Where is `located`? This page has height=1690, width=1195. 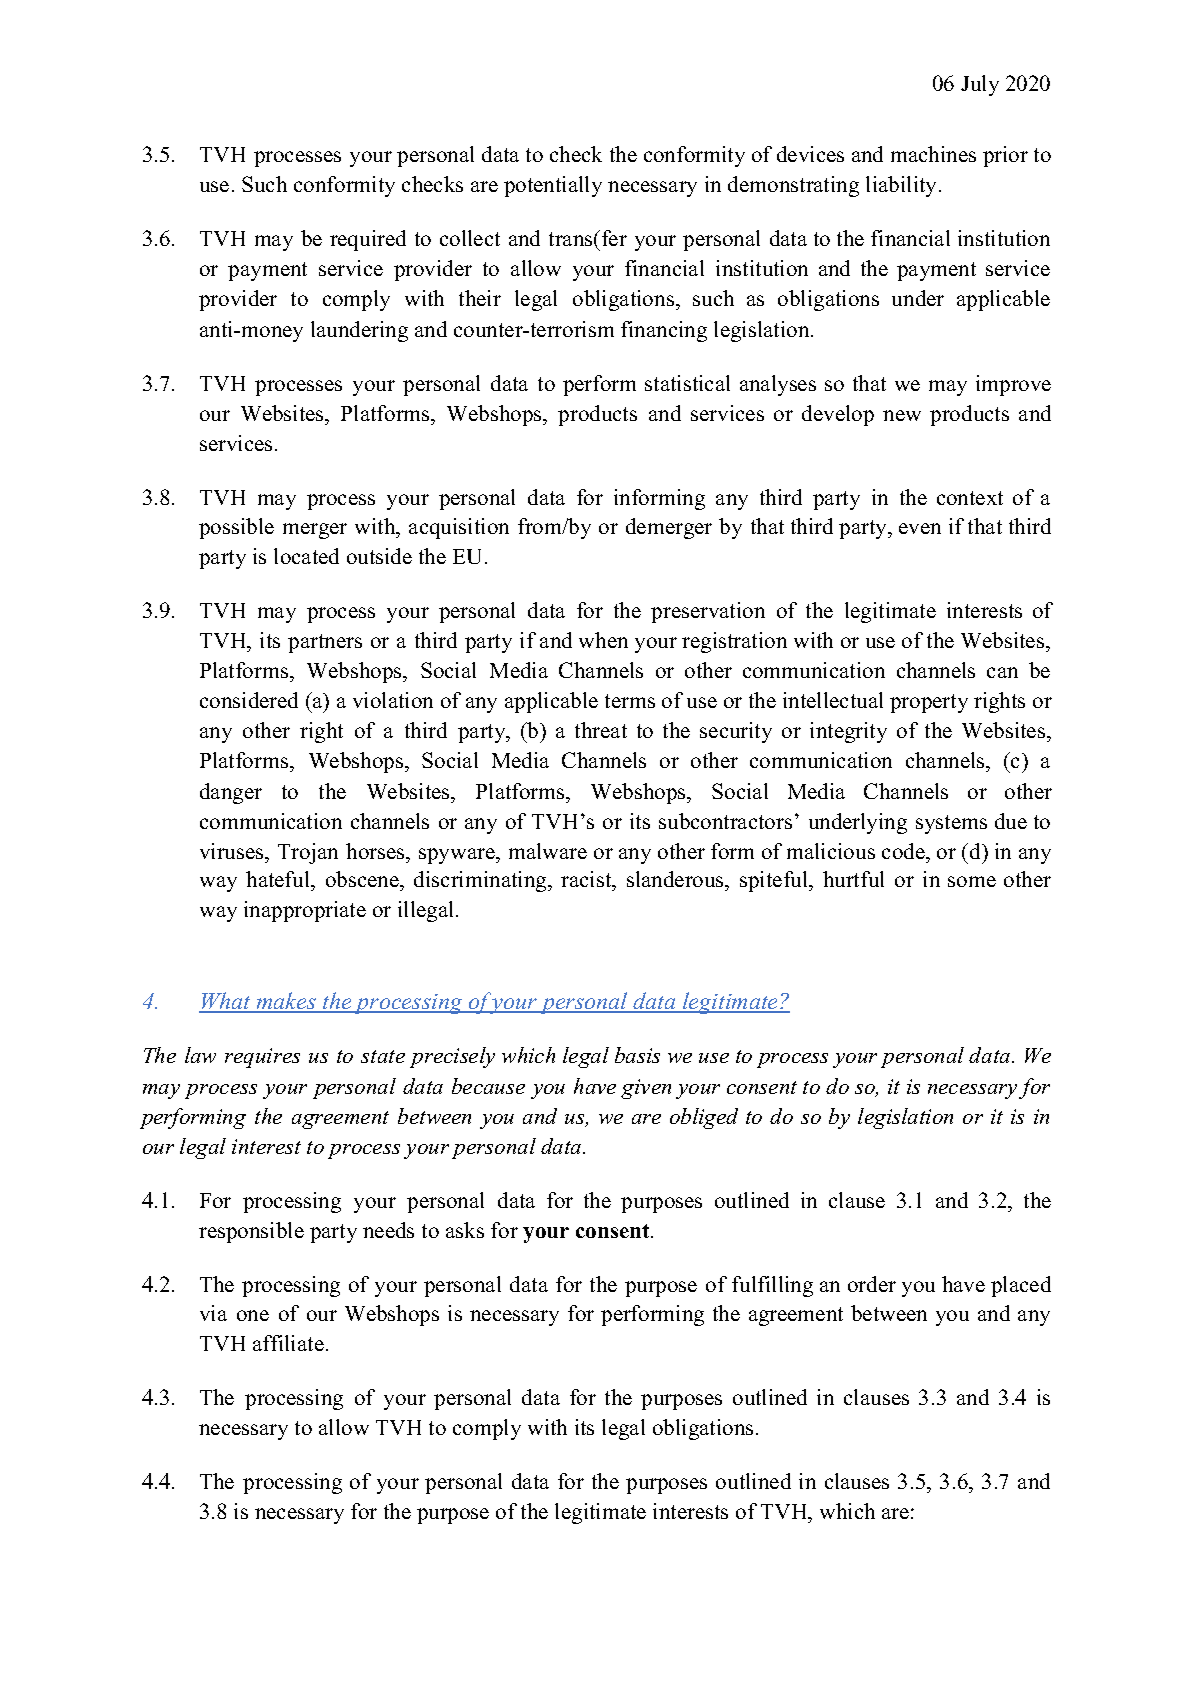
located is located at coordinates (306, 556).
